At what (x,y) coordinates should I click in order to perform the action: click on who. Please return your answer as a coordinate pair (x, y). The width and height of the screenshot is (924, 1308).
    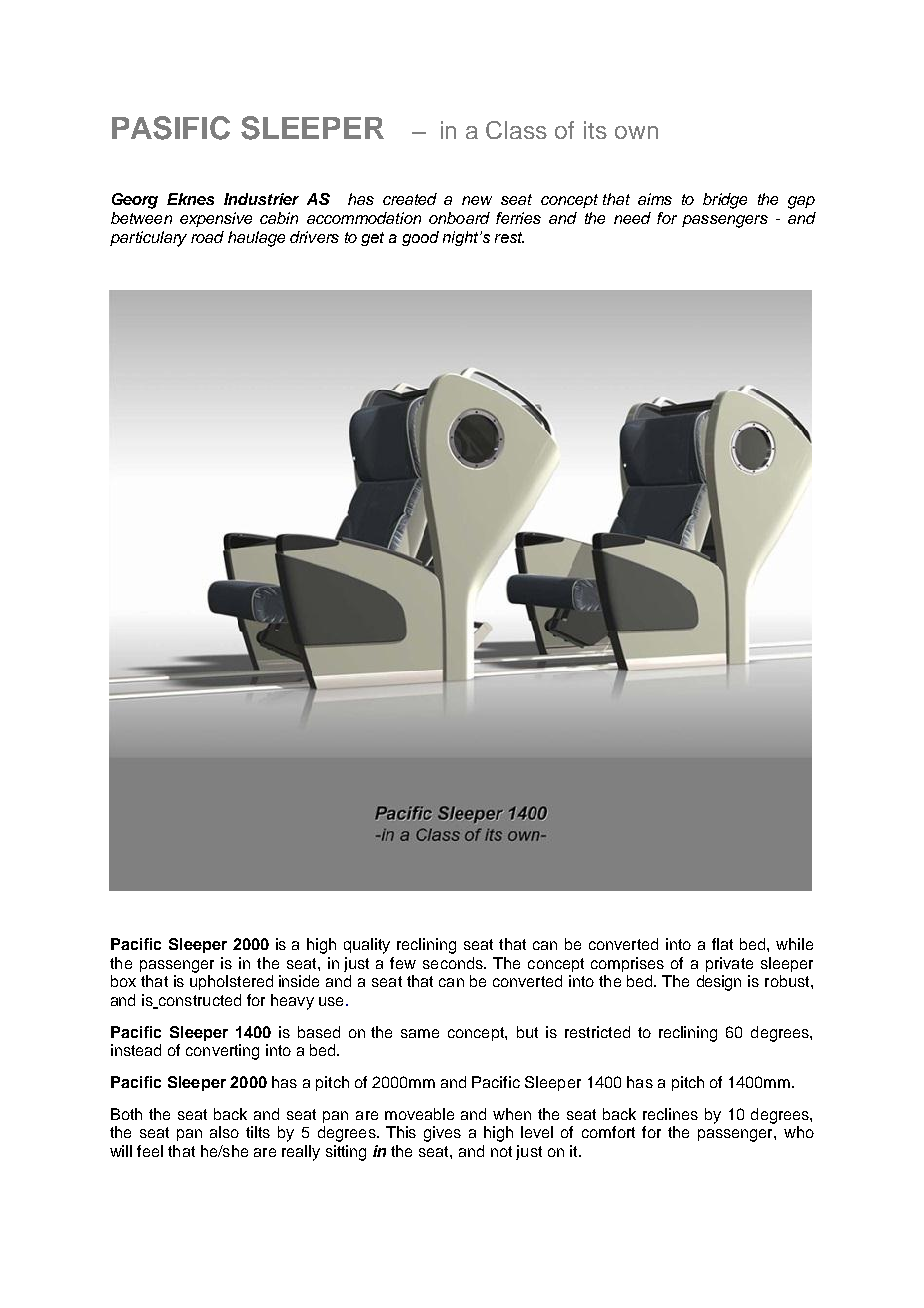
    Looking at the image, I should click on (799, 1132).
